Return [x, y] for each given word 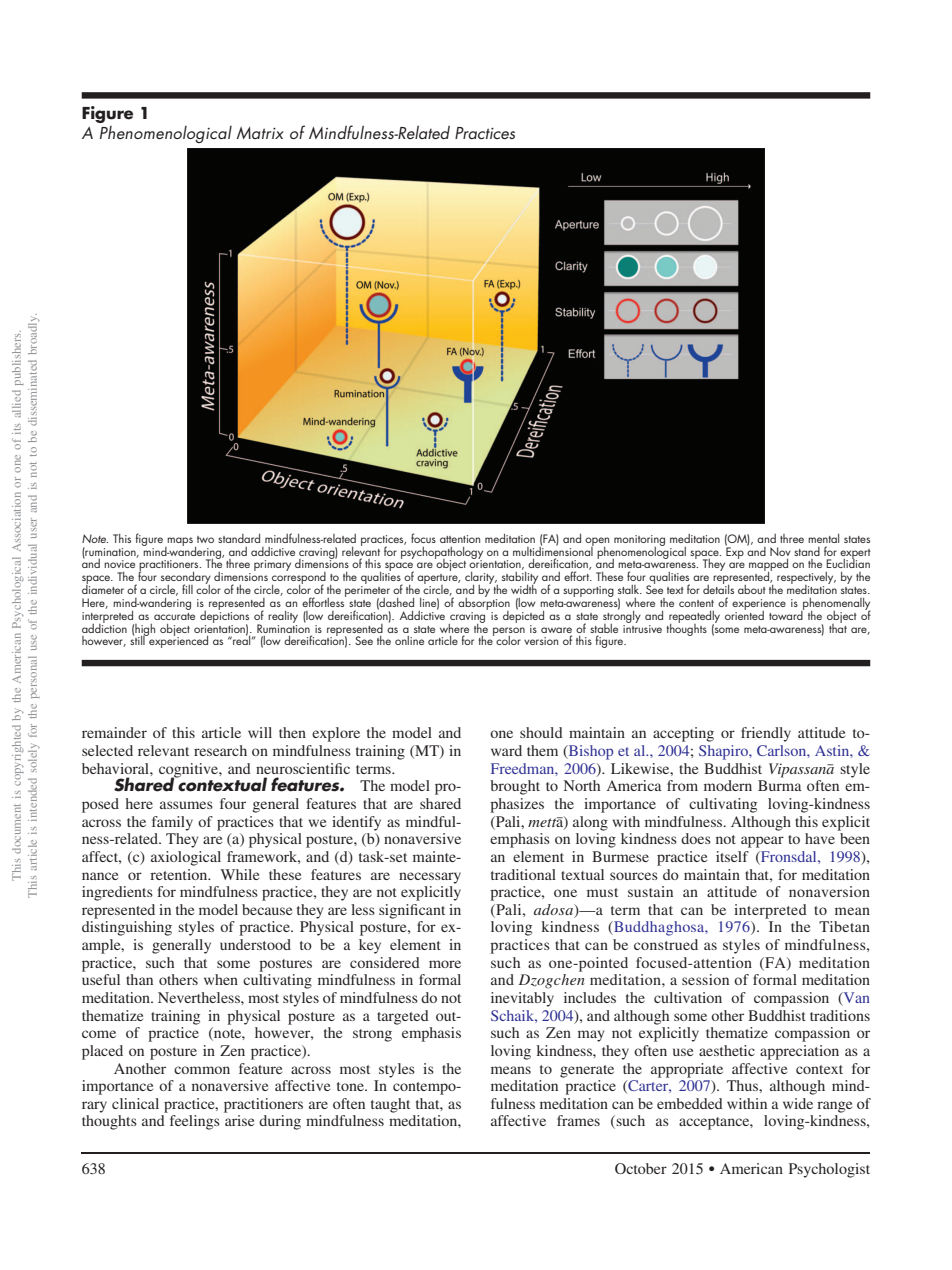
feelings [195, 1122]
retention [180, 874]
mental [823, 538]
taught [390, 1105]
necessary [430, 878]
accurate [174, 616]
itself [732, 856]
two [205, 539]
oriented [744, 614]
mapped [768, 566]
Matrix [260, 133]
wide [798, 1103]
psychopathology [442, 552]
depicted [523, 615]
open [597, 542]
